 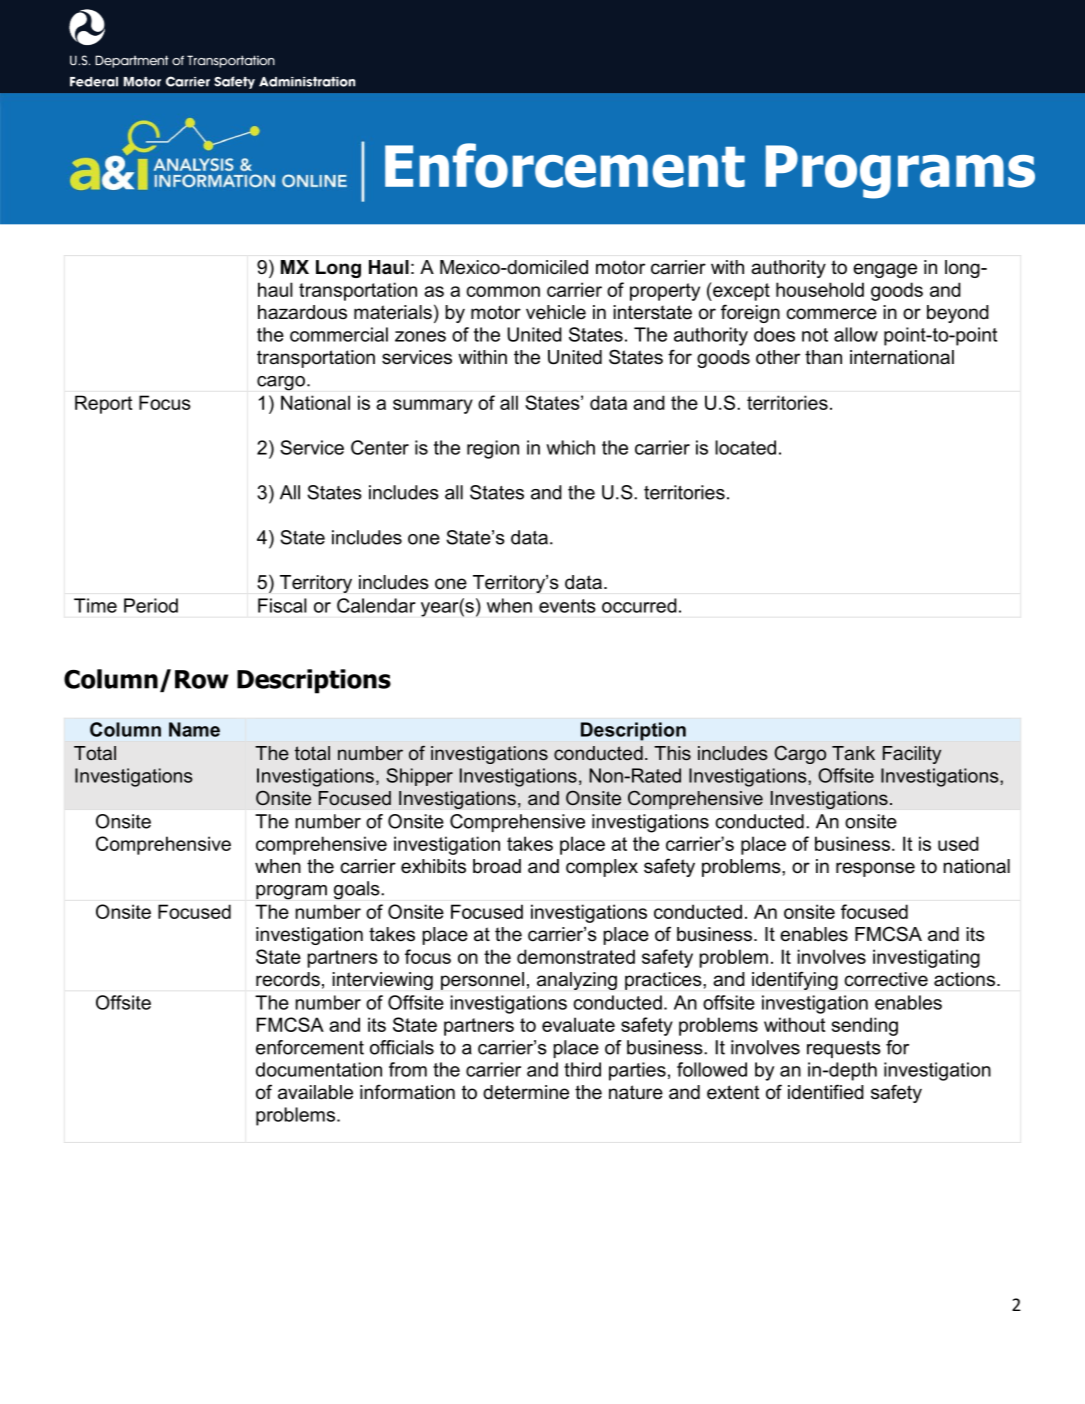 I want to click on determine, so click(x=526, y=1092).
